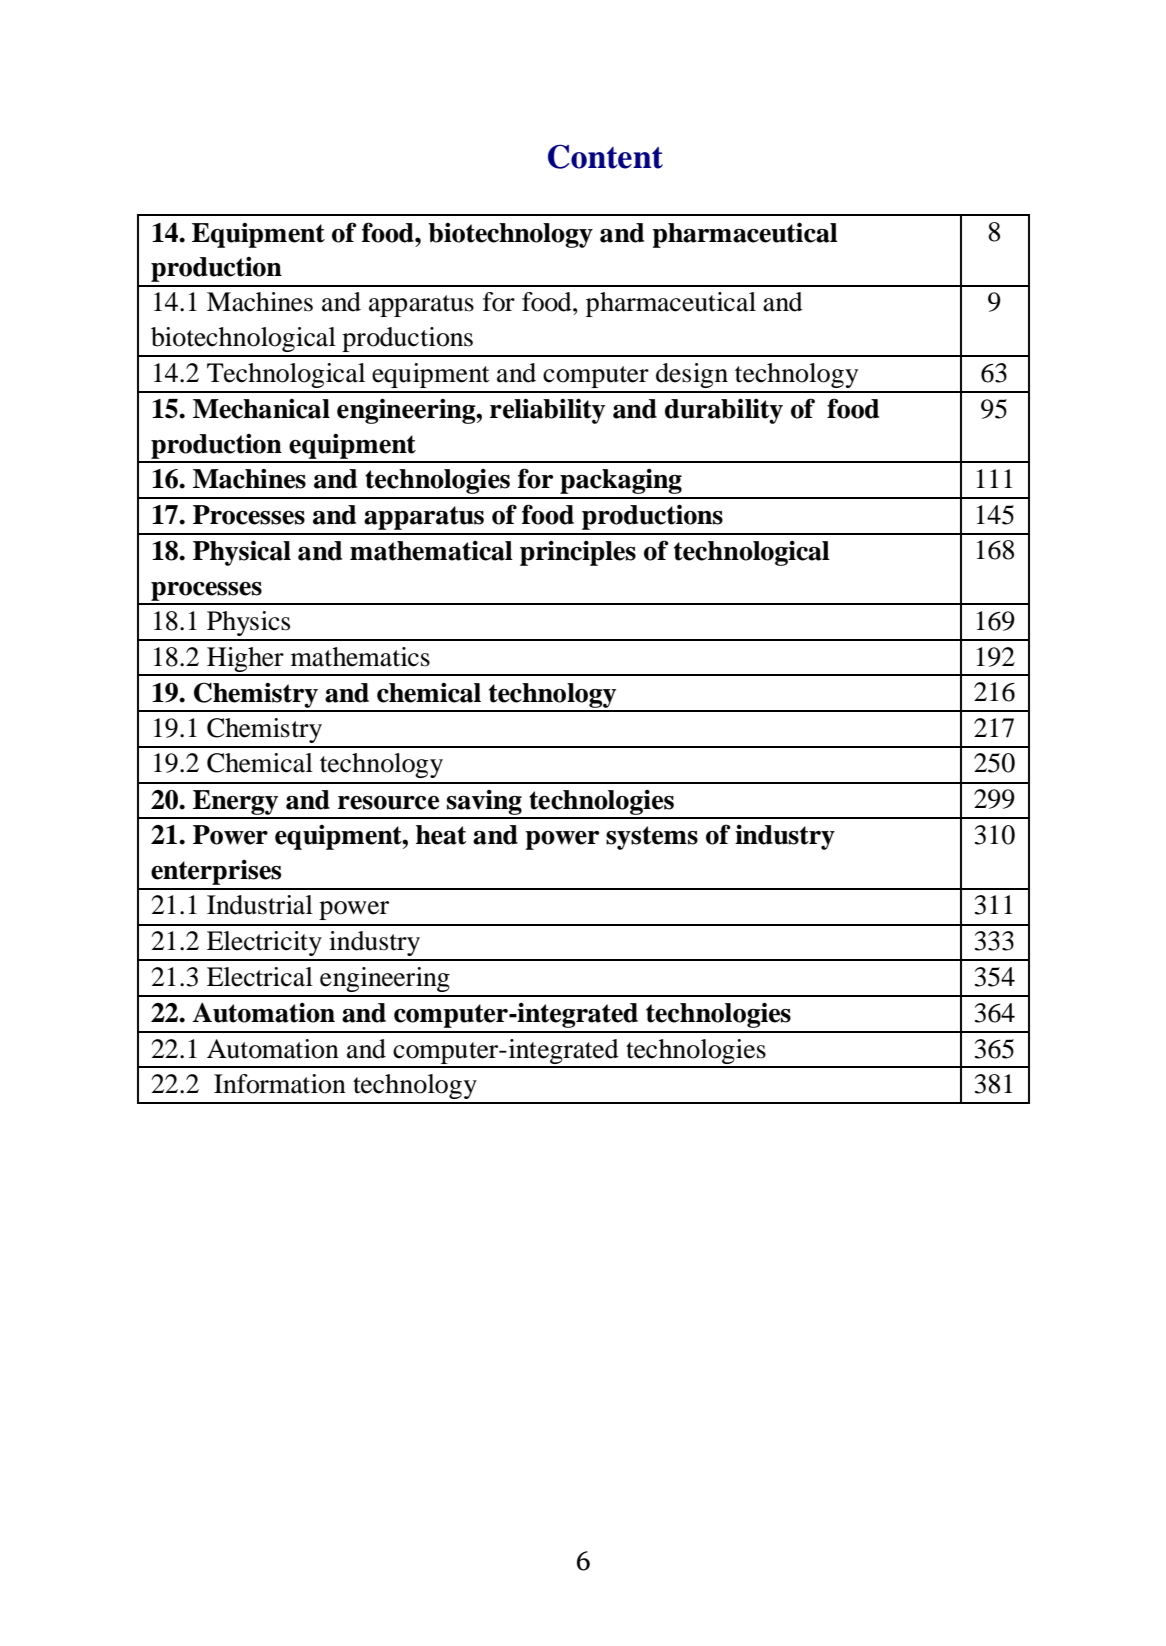  I want to click on Content, so click(605, 156).
